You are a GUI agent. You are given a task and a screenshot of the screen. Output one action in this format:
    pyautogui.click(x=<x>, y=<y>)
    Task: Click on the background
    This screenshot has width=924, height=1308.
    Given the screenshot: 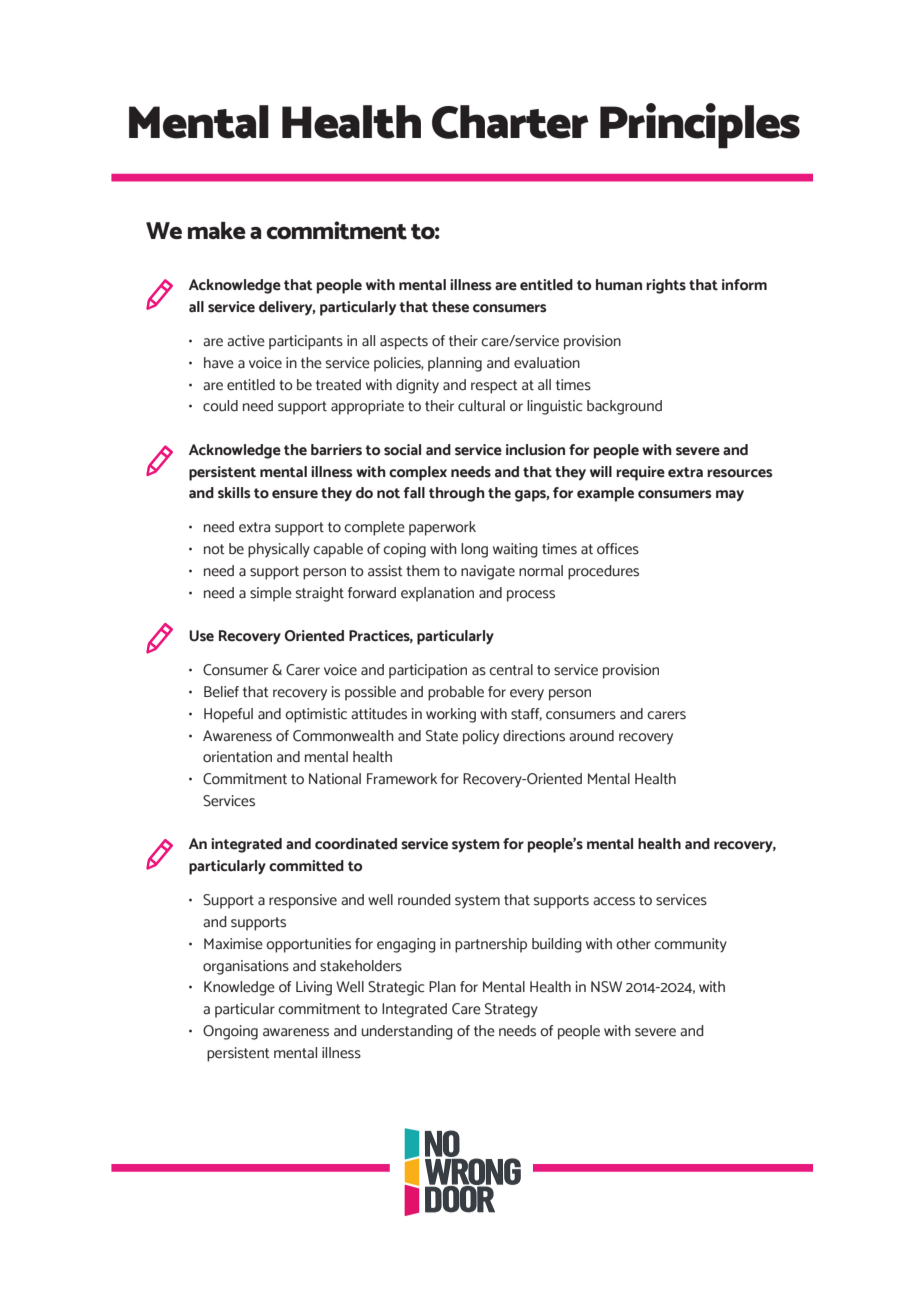 What is the action you would take?
    pyautogui.click(x=624, y=407)
